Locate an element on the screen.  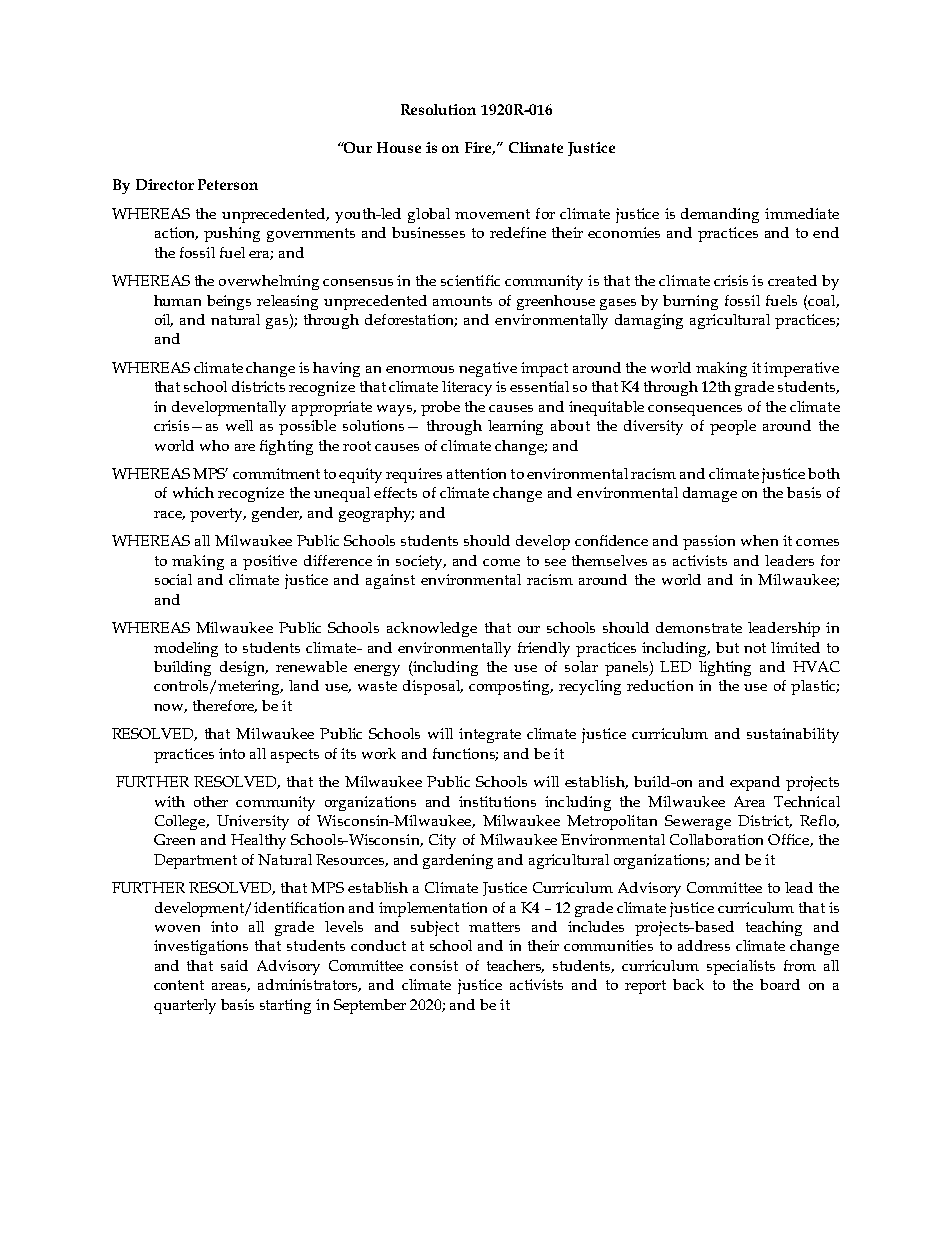
Peterson is located at coordinates (228, 184).
